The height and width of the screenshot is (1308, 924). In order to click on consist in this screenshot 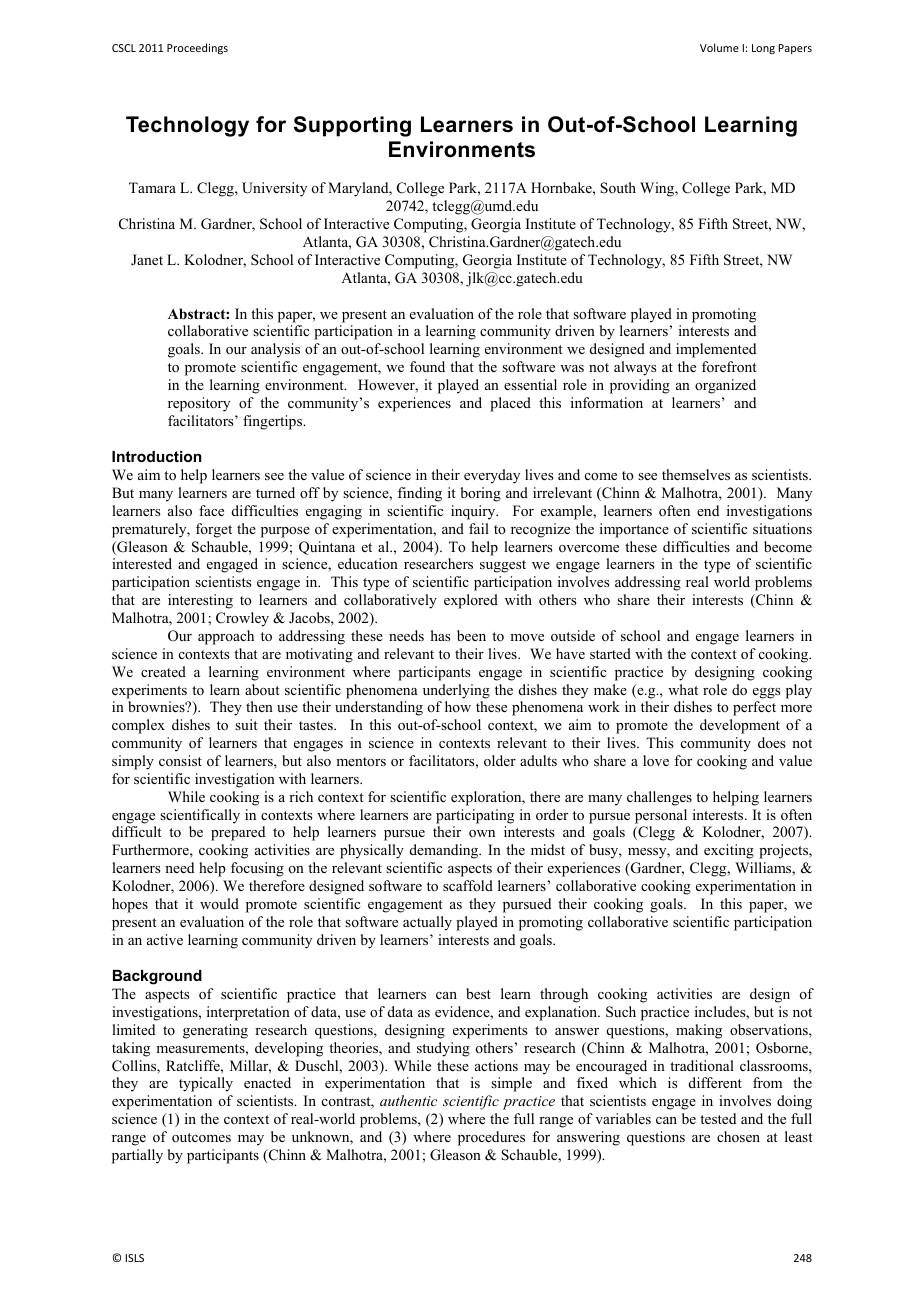, I will do `click(180, 760)`.
